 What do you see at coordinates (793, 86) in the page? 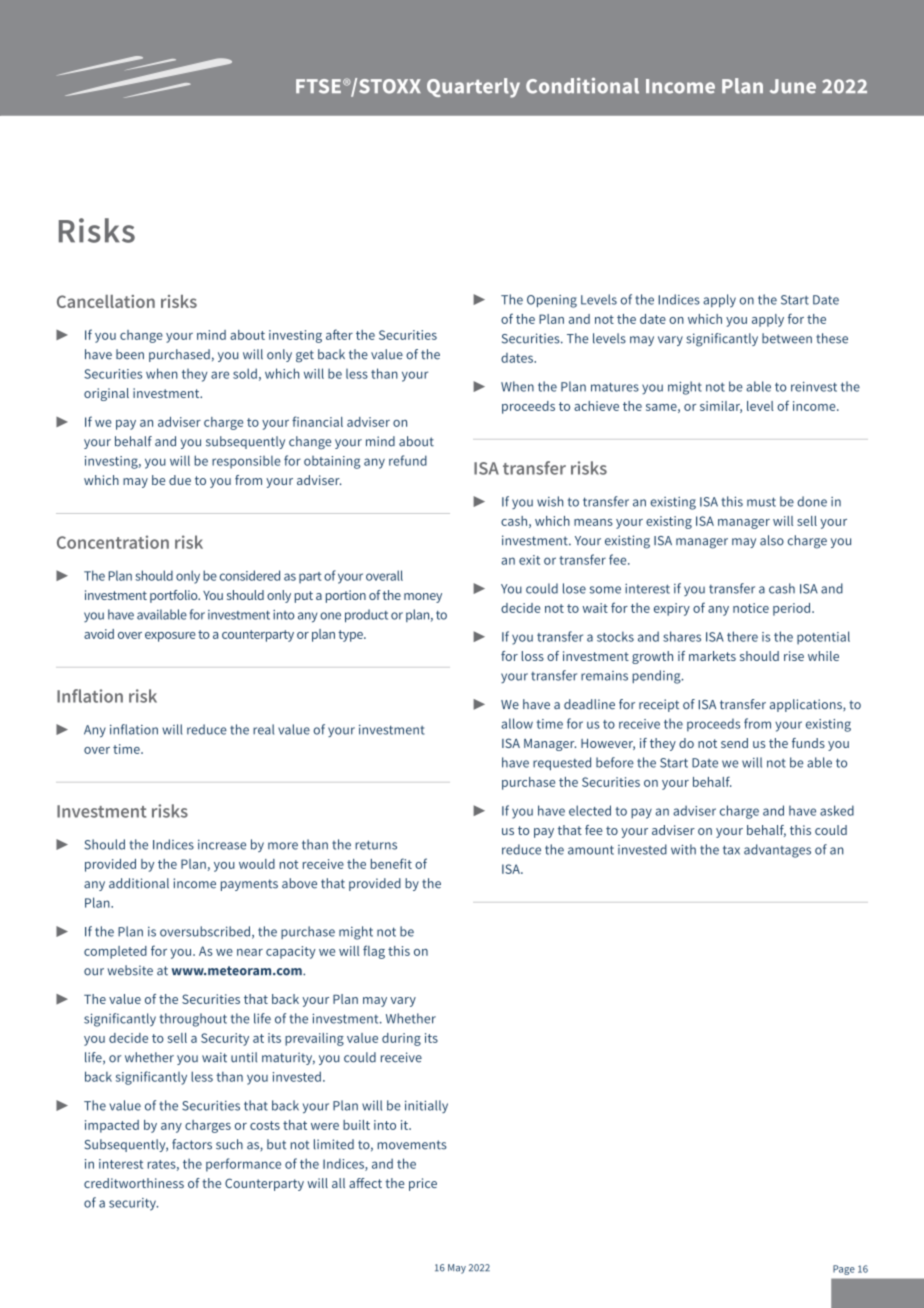
I see `June` at bounding box center [793, 86].
